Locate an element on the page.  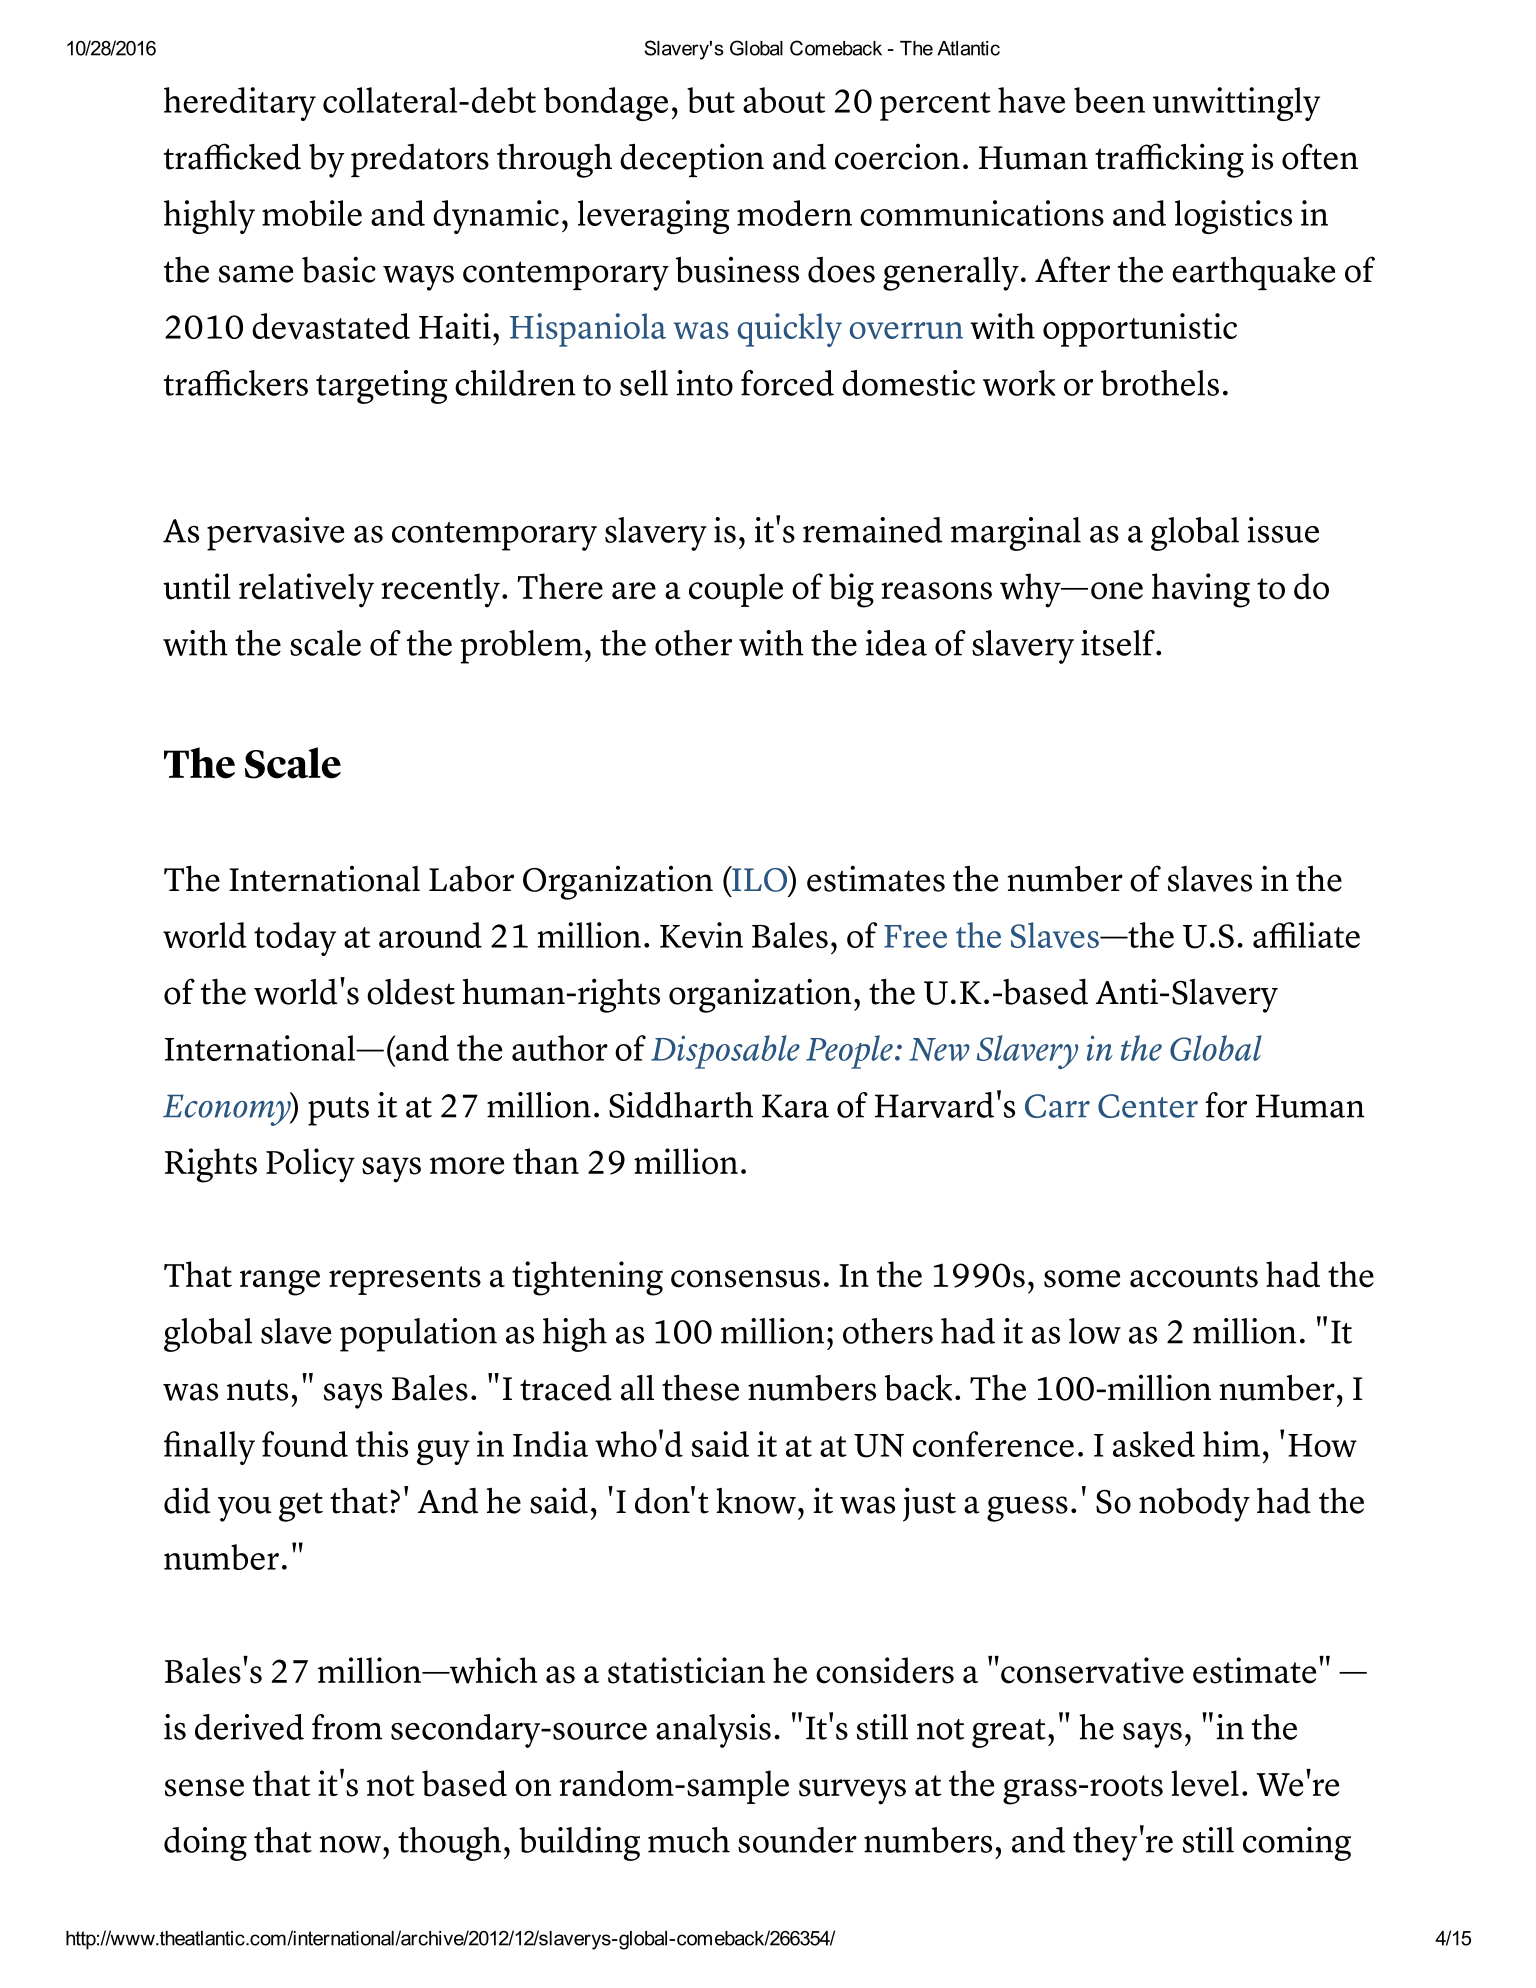
mobile is located at coordinates (312, 213).
